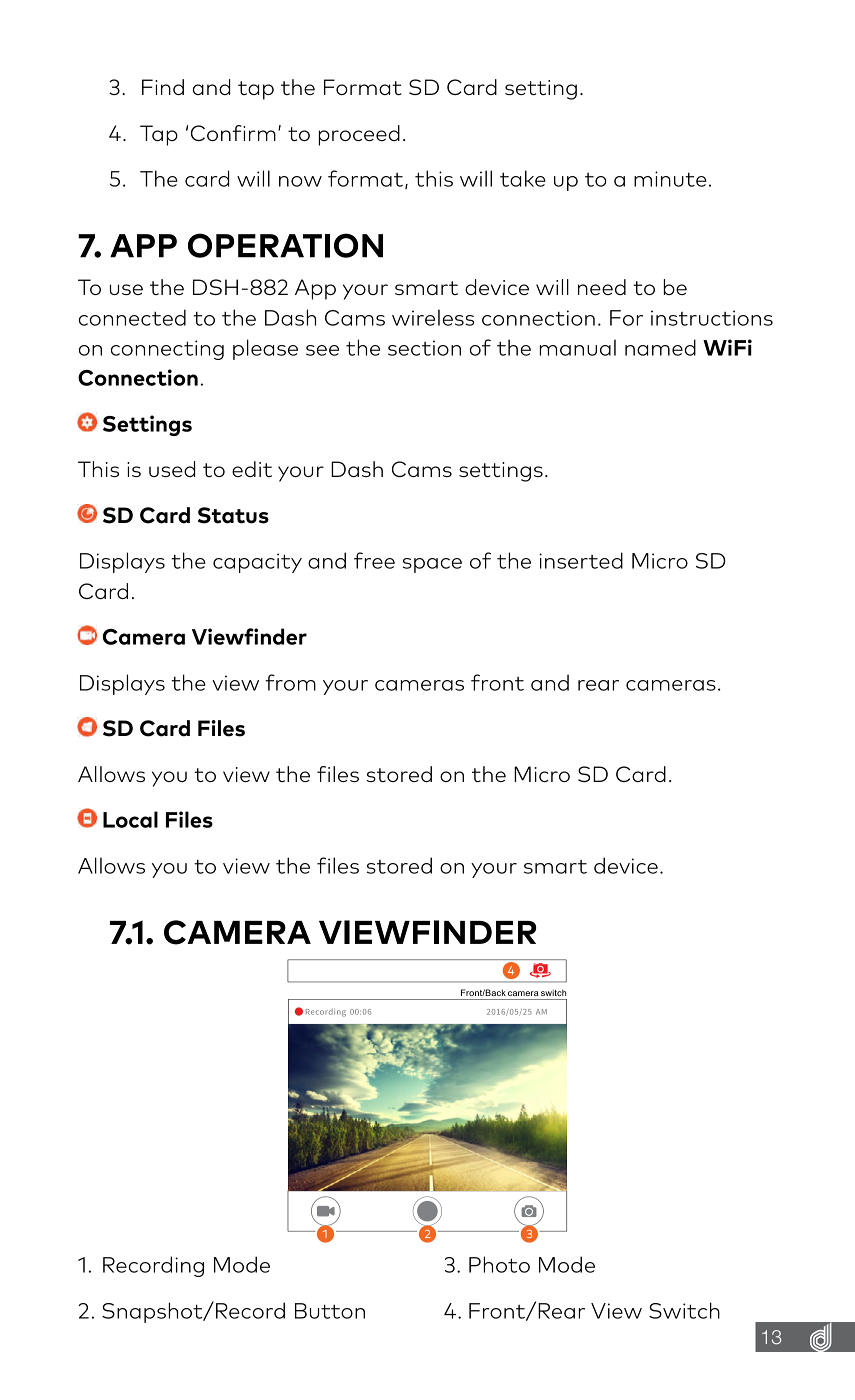  What do you see at coordinates (424, 348) in the document?
I see `section` at bounding box center [424, 348].
